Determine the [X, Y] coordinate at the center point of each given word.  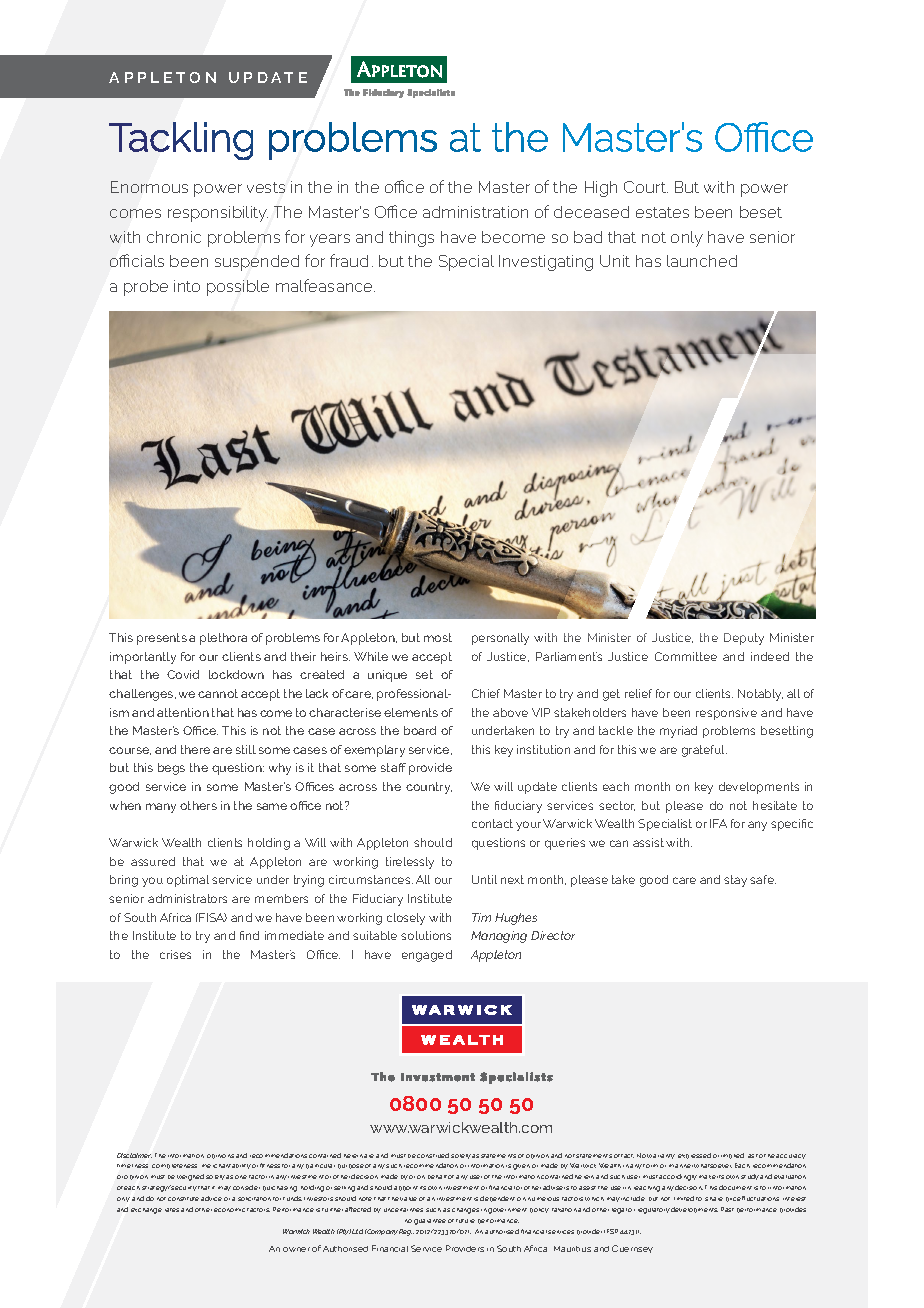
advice [211, 1198]
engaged [427, 956]
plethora [223, 639]
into [187, 286]
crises [175, 954]
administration [475, 212]
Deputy [744, 639]
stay [735, 881]
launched [702, 261]
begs [171, 769]
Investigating [546, 263]
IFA [718, 823]
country [429, 788]
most [438, 637]
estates [662, 212]
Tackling [181, 141]
